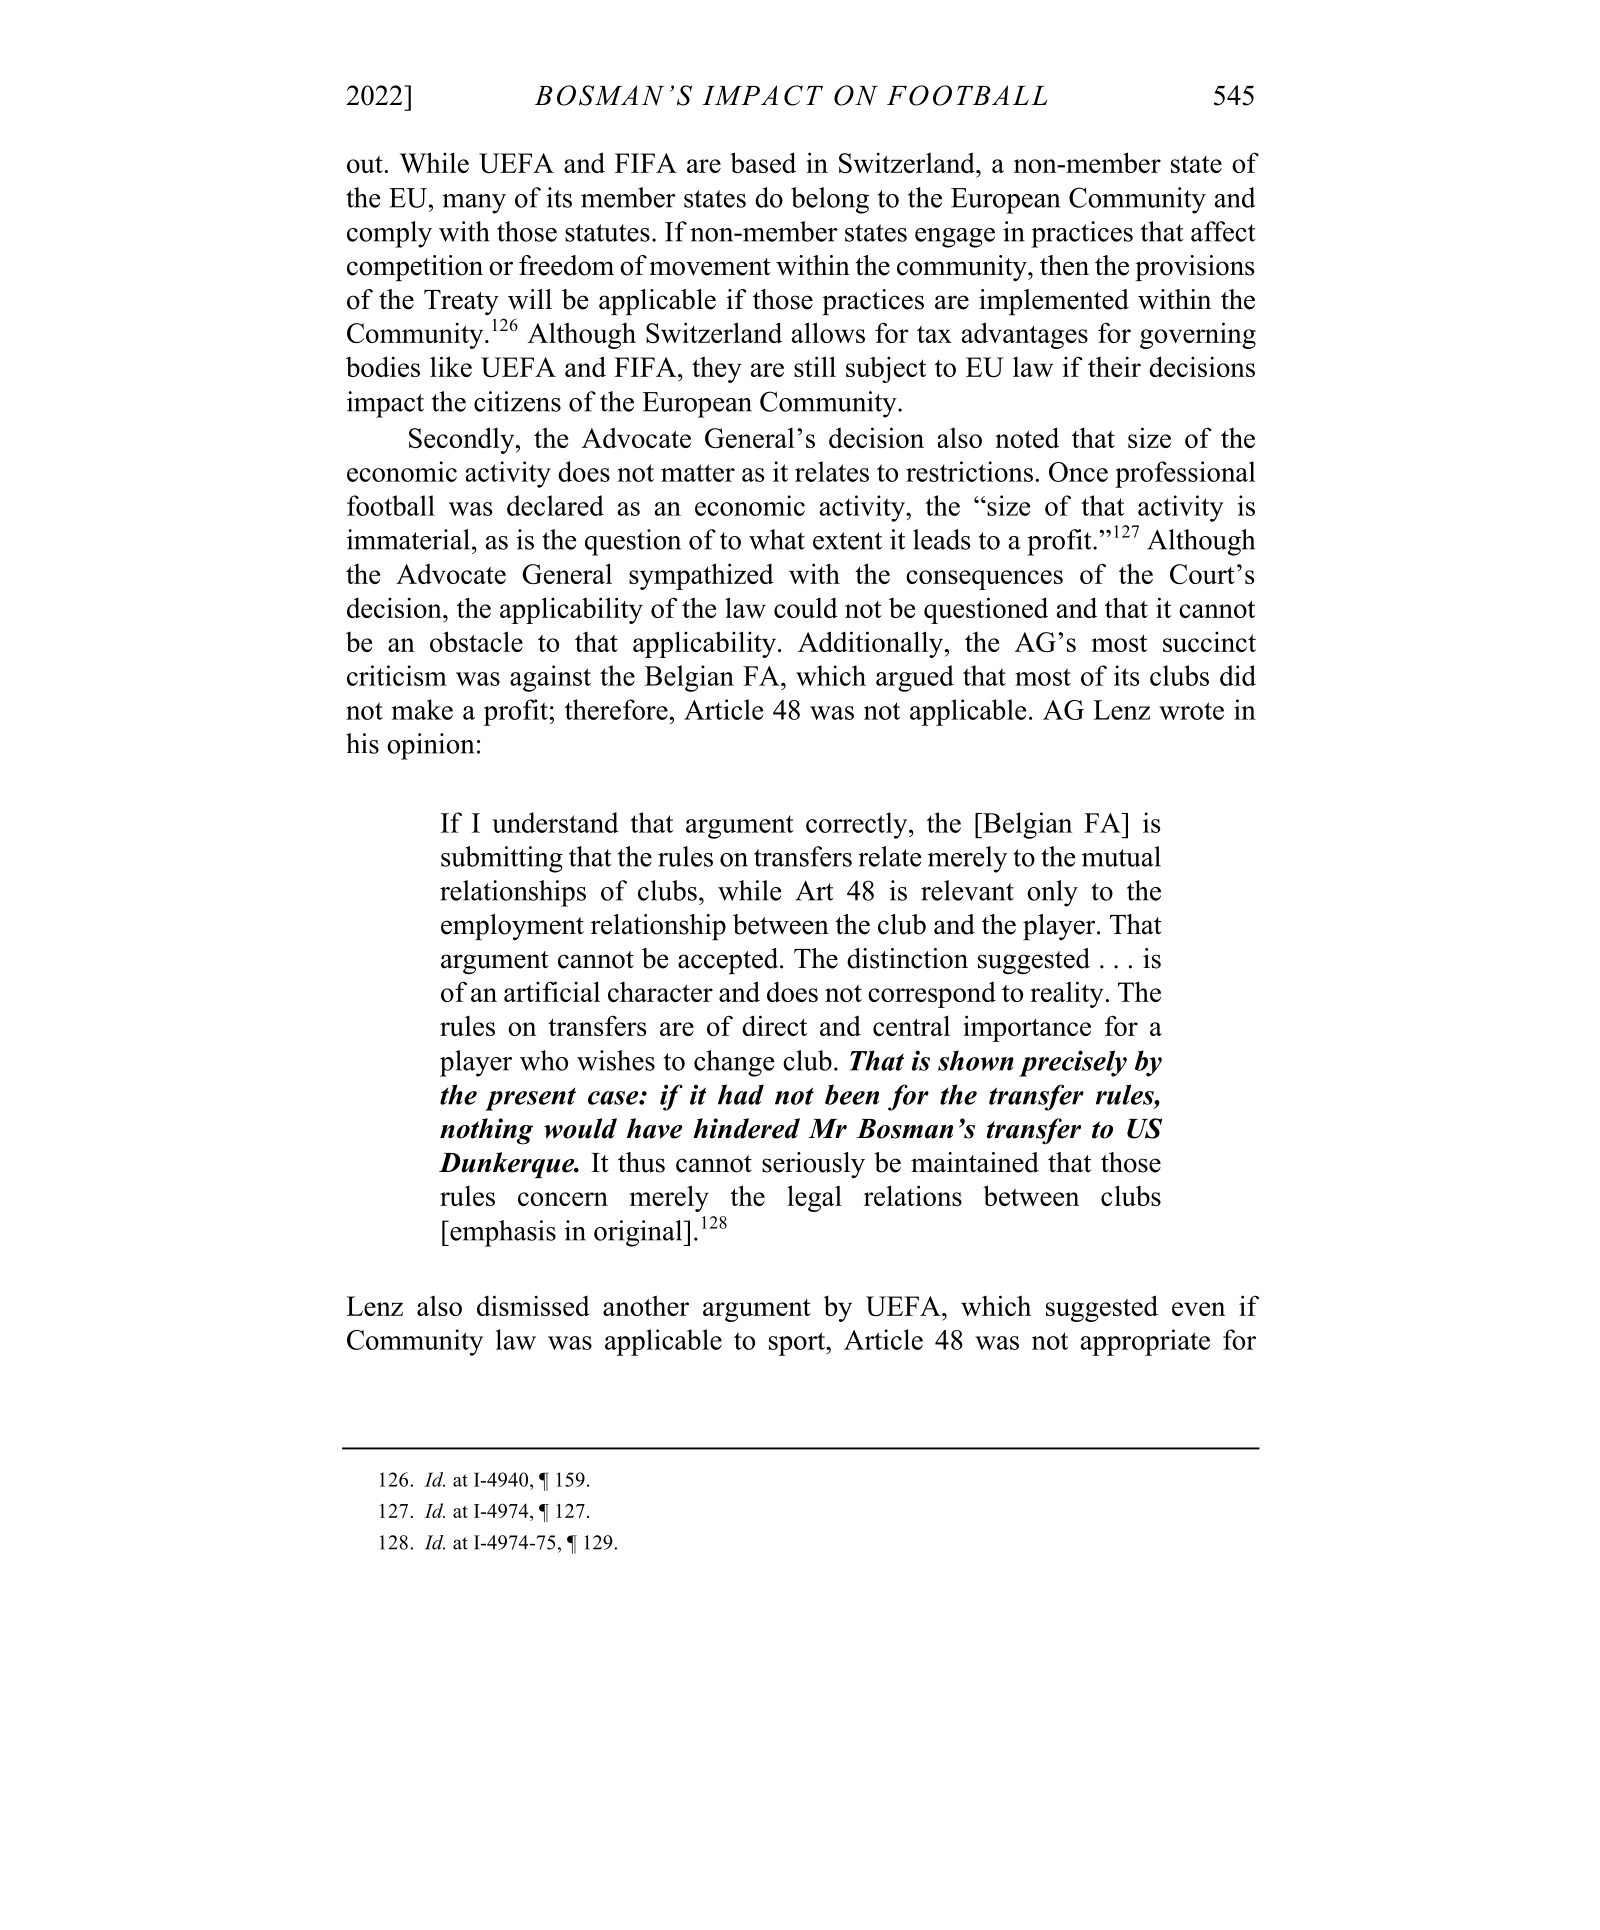 The image size is (1600, 1930). Describe the element at coordinates (430, 746) in the document. I see `opinion` at that location.
